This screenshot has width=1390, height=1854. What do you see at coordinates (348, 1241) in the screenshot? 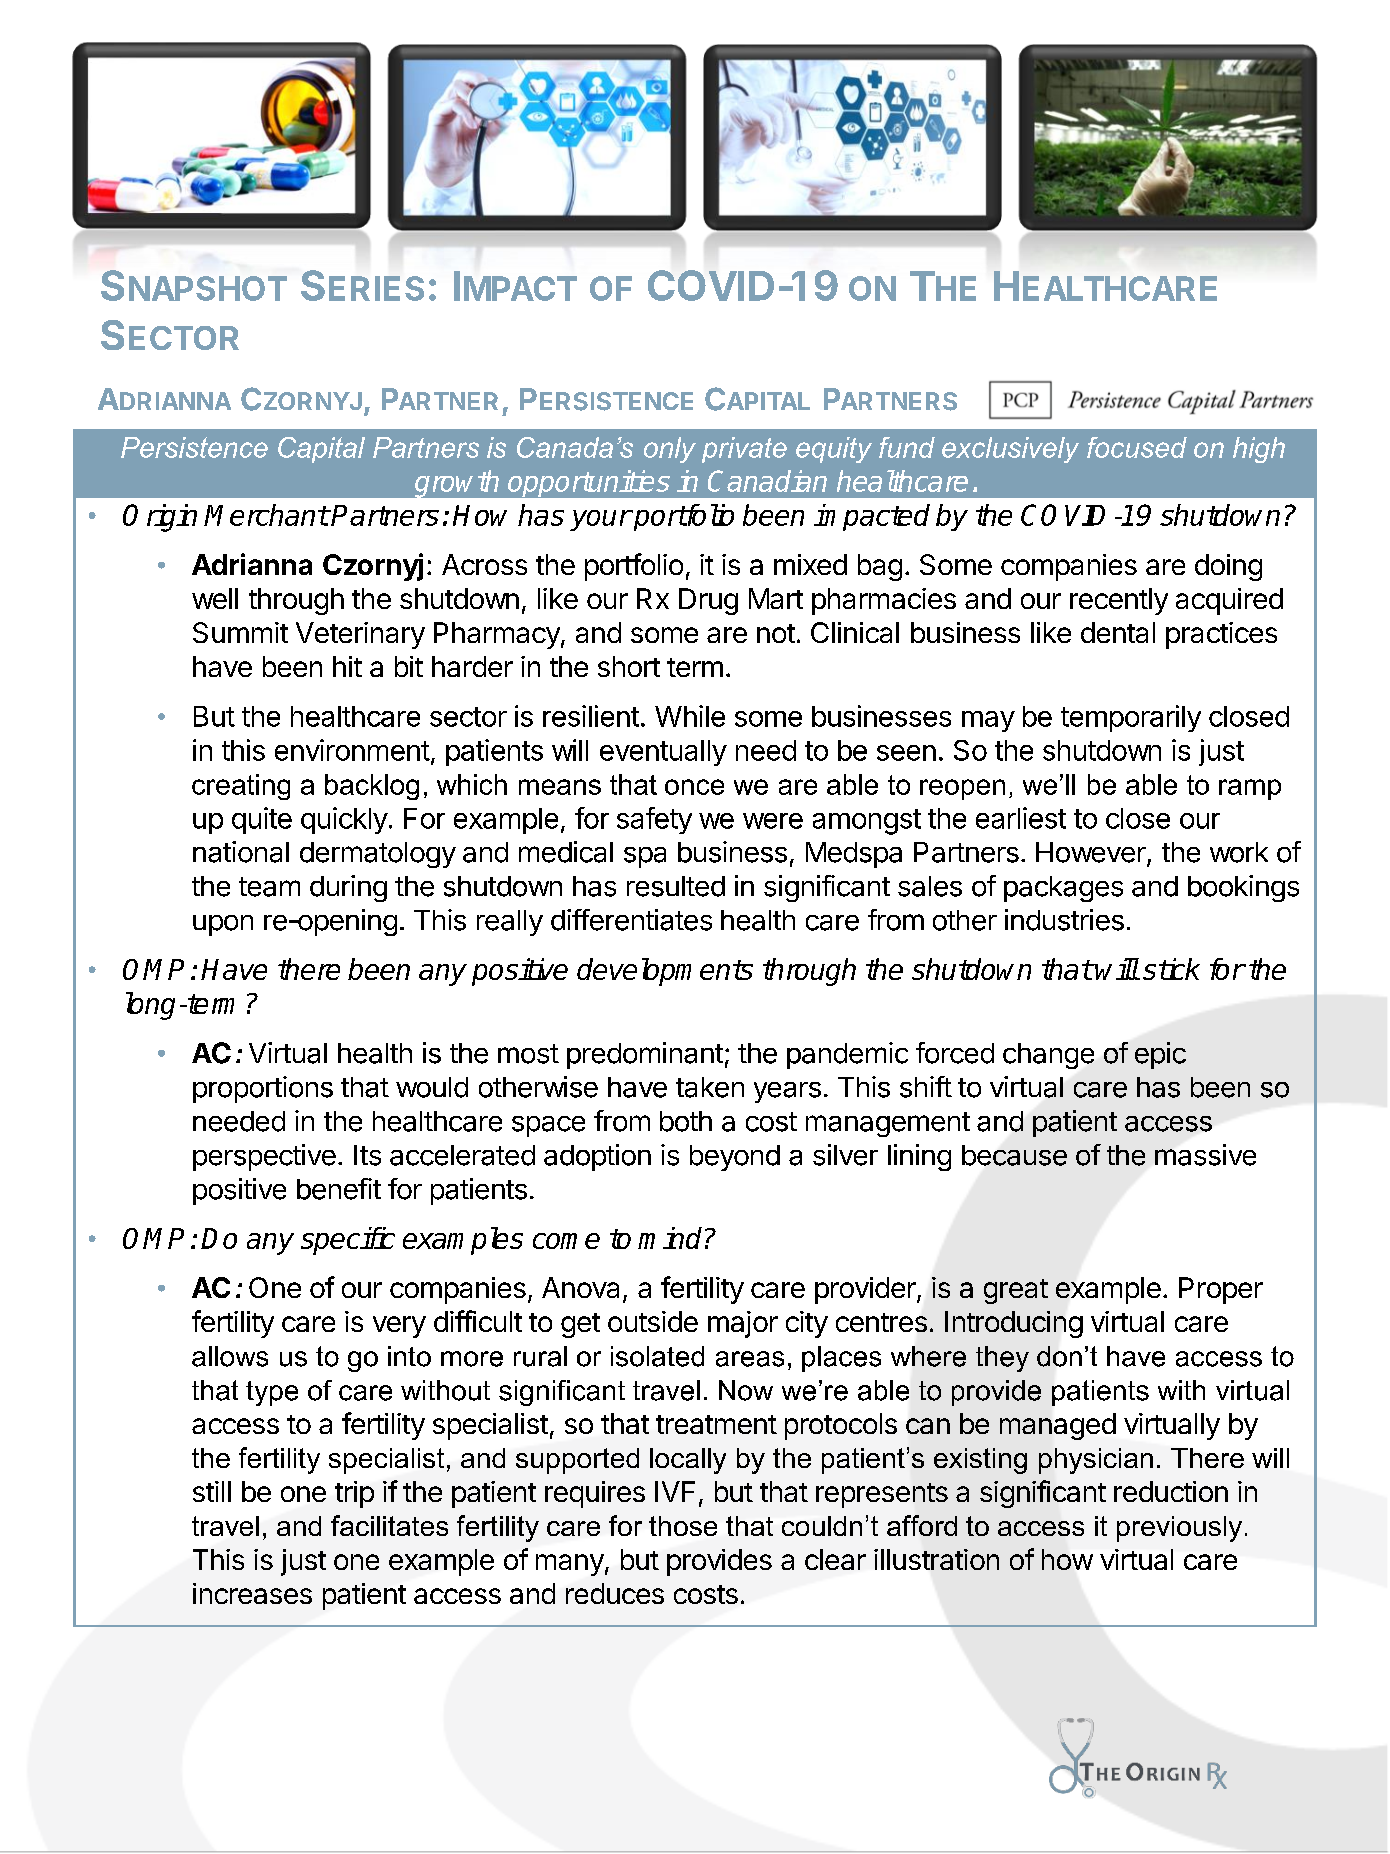
I see `specific` at bounding box center [348, 1241].
